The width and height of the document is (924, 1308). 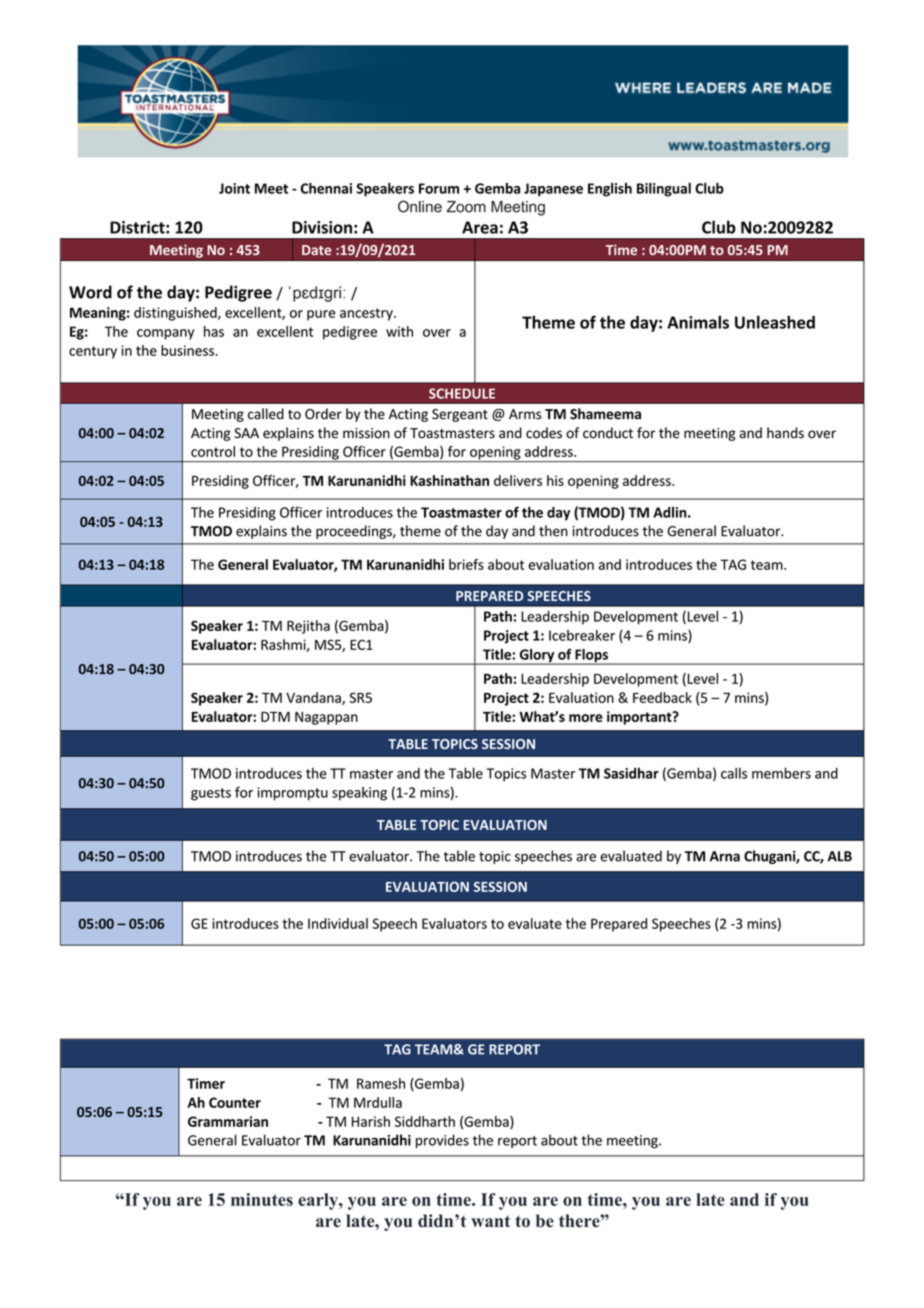 What do you see at coordinates (839, 856) in the document?
I see `ALB` at bounding box center [839, 856].
